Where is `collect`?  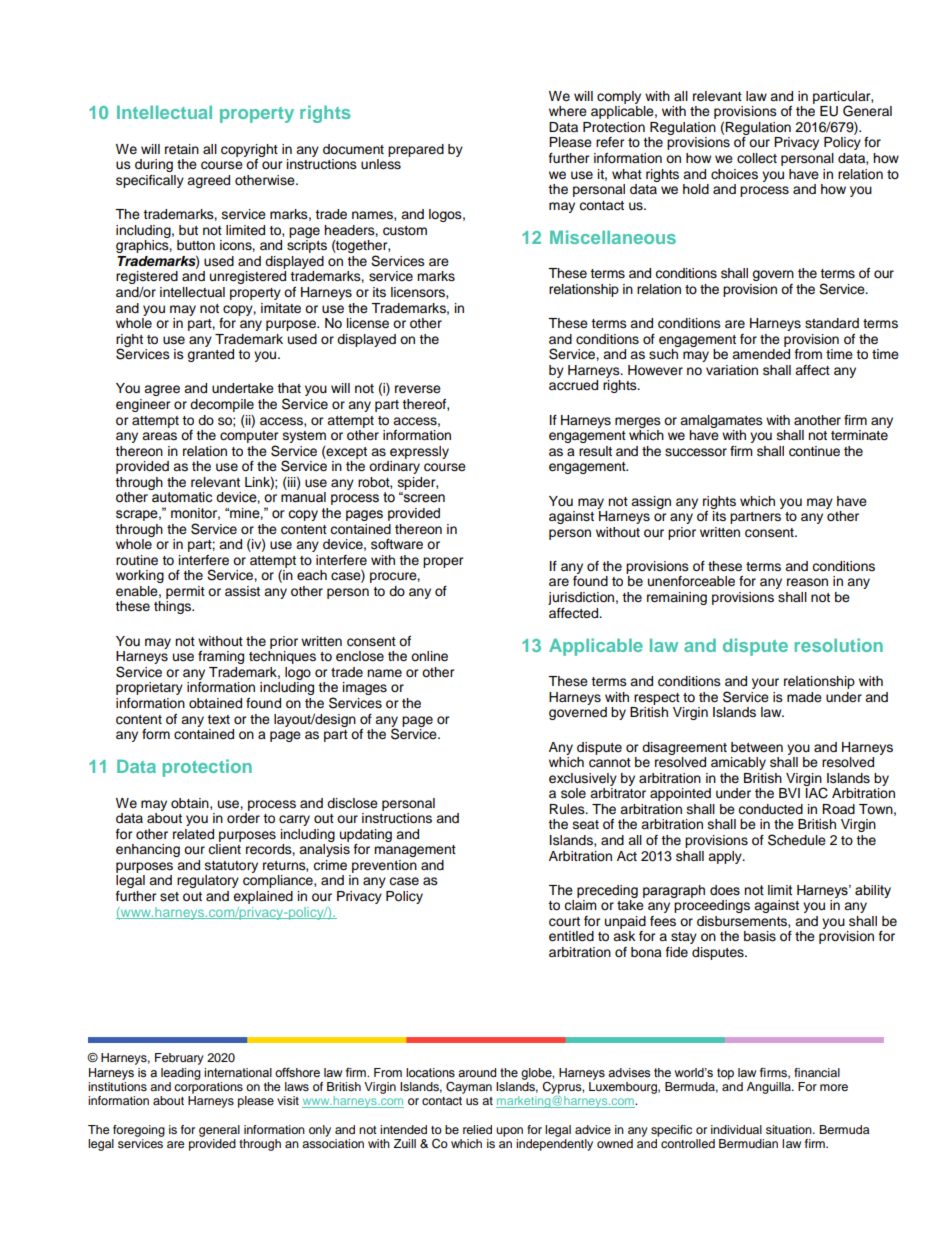
collect is located at coordinates (757, 158).
